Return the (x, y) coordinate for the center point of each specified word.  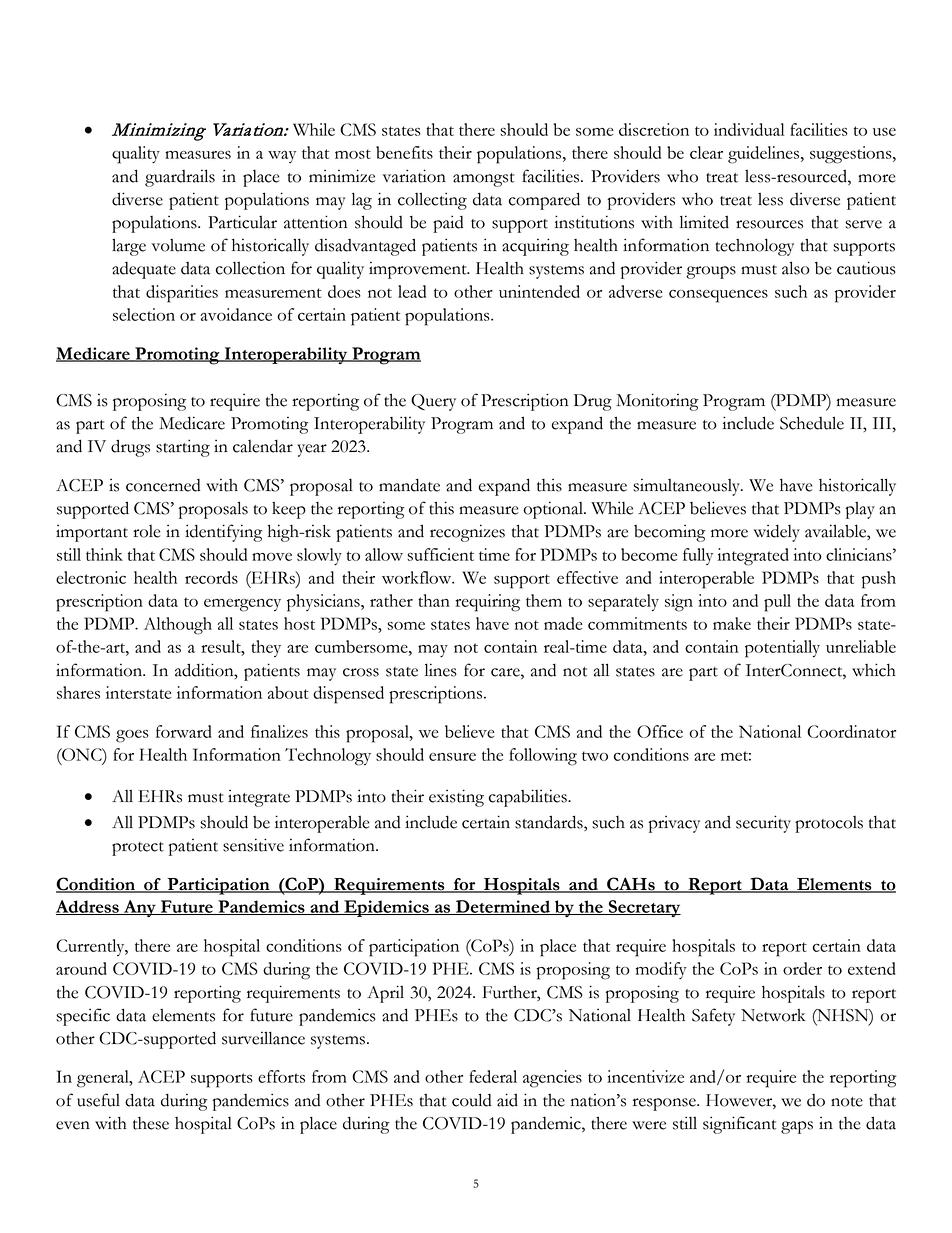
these (151, 1123)
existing (456, 798)
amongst (484, 180)
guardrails (180, 178)
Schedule (812, 423)
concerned (163, 485)
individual (749, 129)
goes (132, 736)
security (763, 824)
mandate (409, 485)
